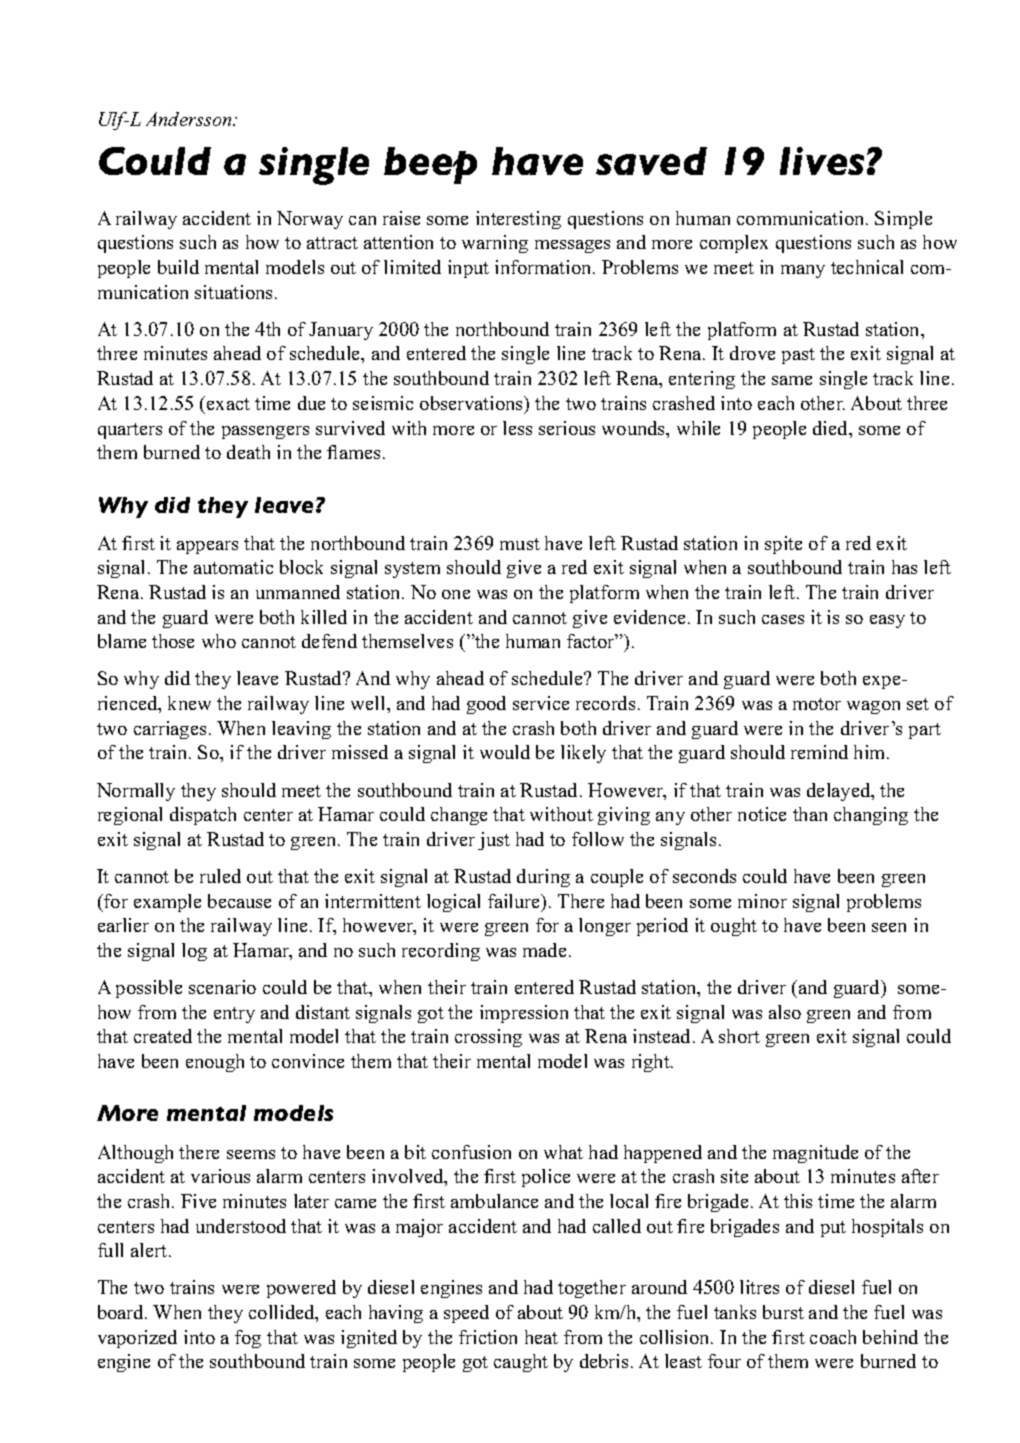 Image resolution: width=1020 pixels, height=1443 pixels. I want to click on remind, so click(819, 752).
